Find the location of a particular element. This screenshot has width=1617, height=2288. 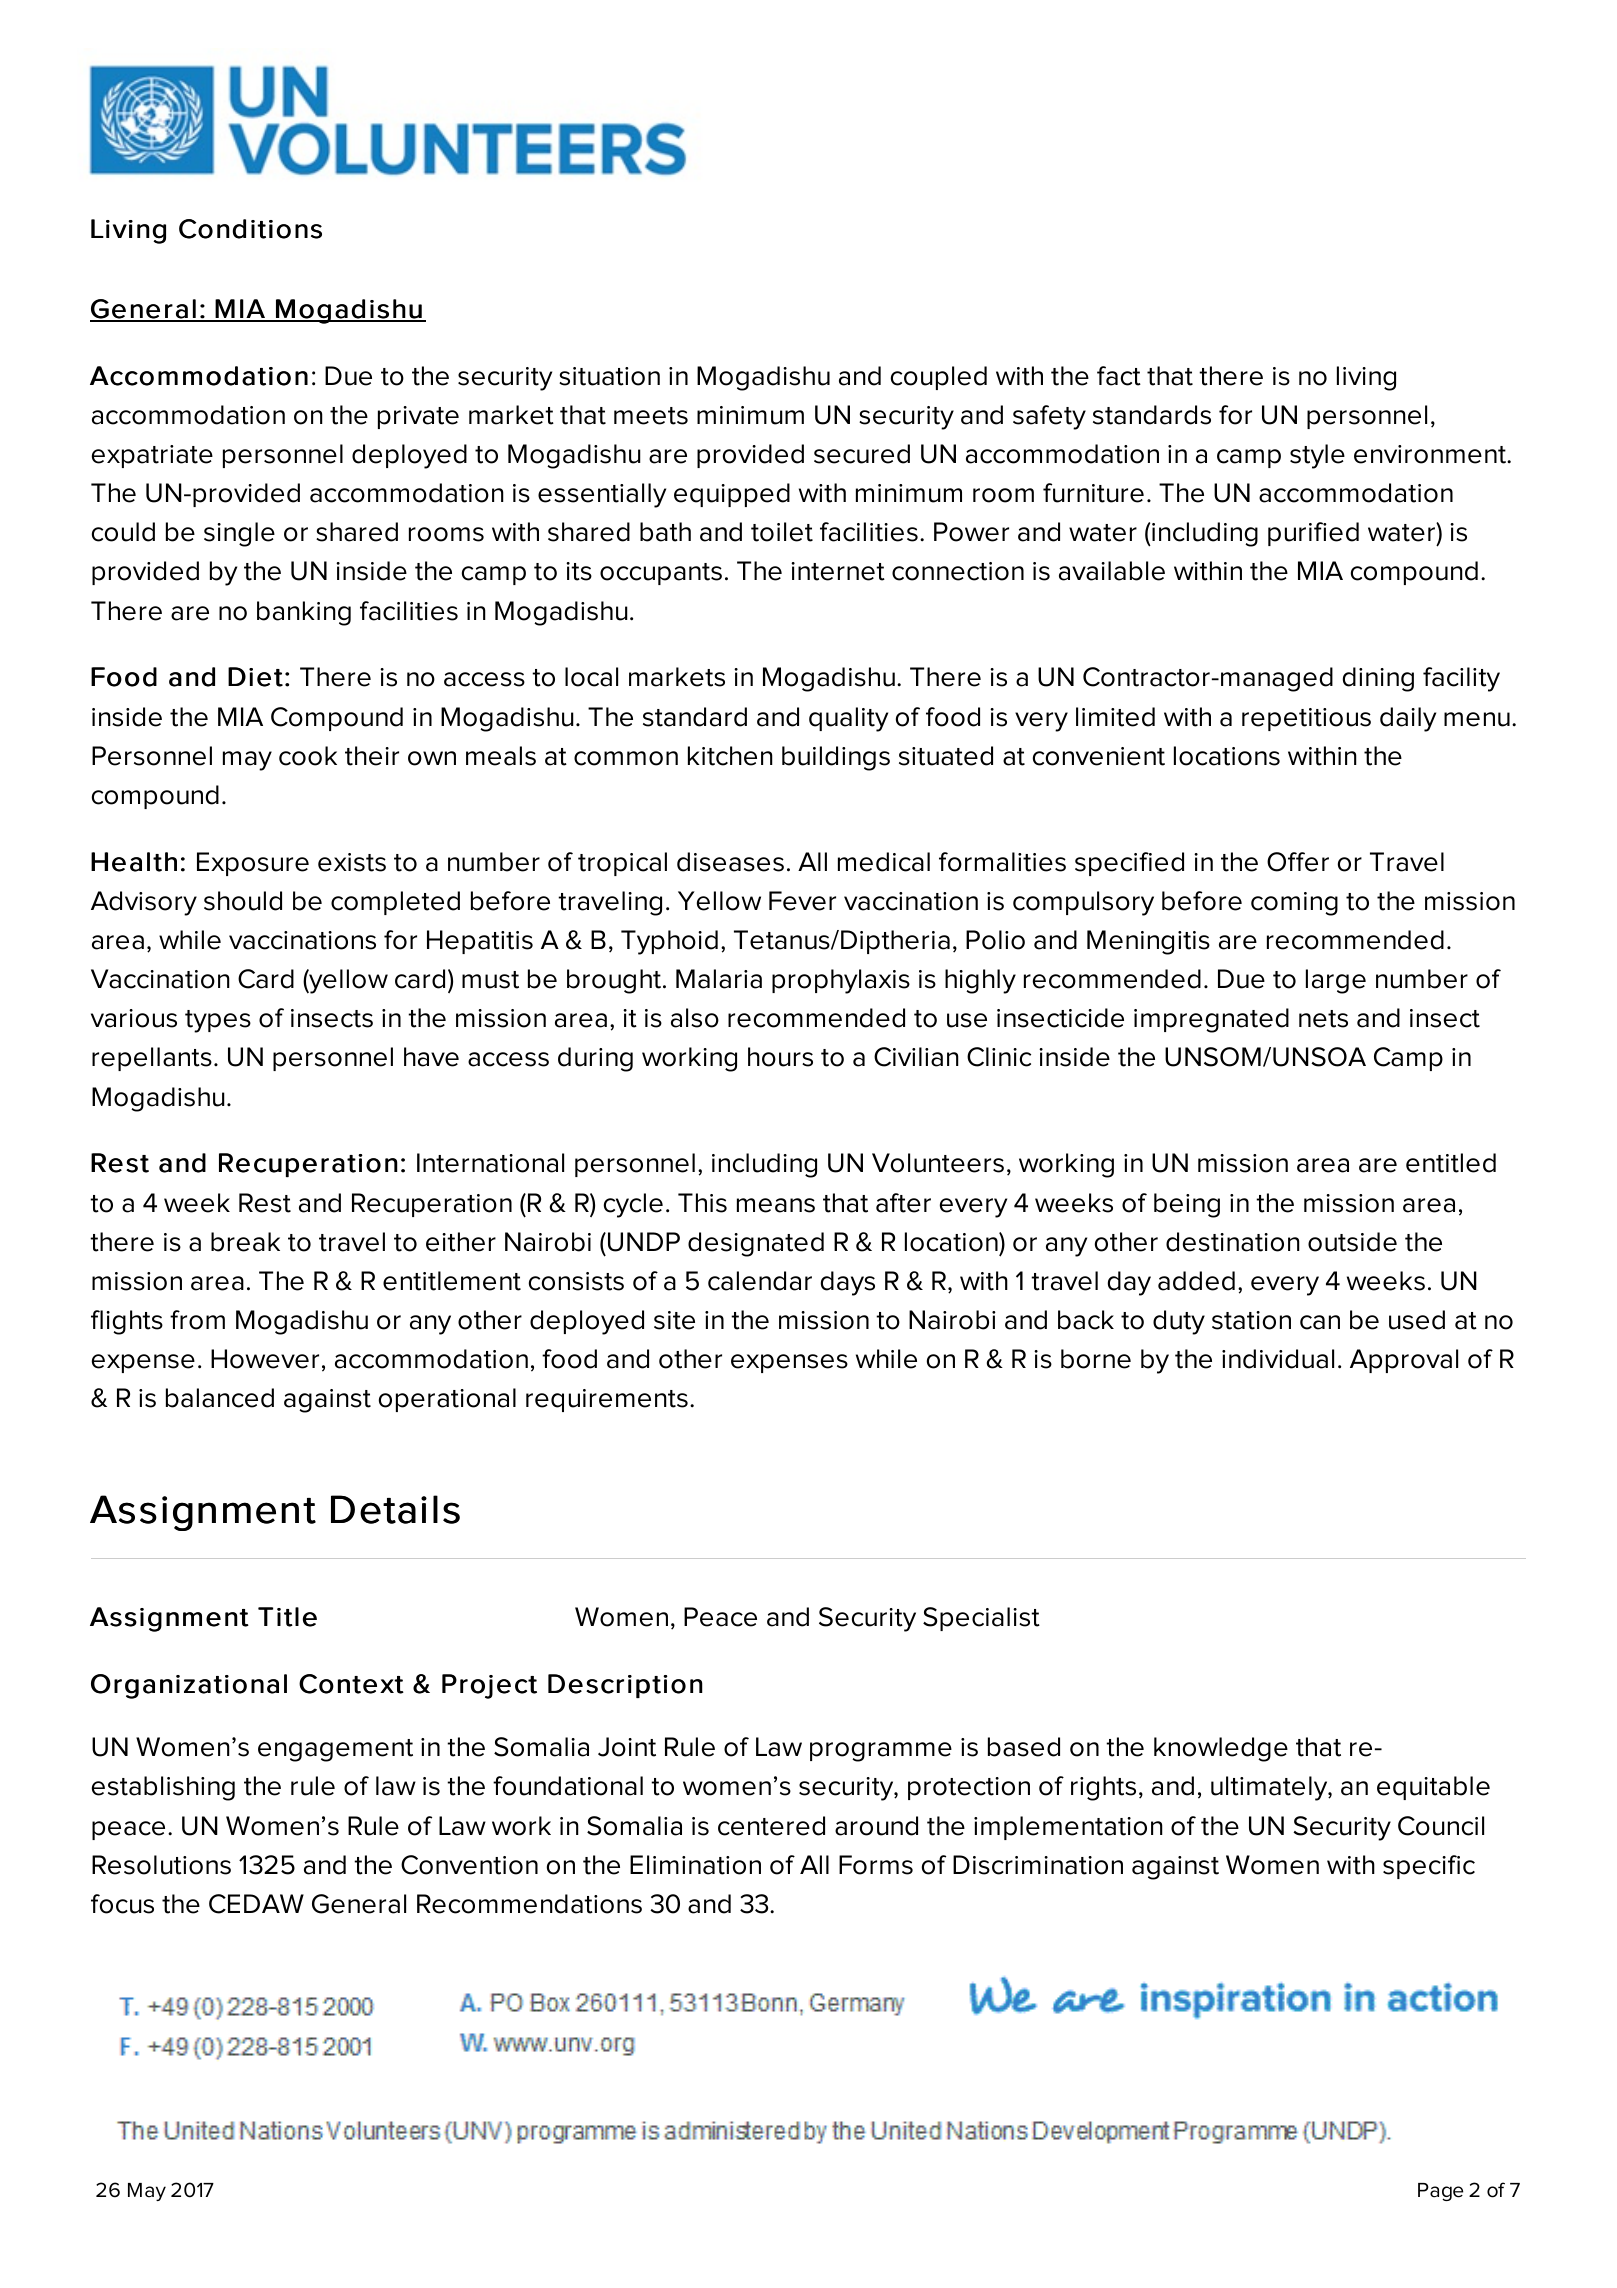

focus is located at coordinates (122, 1904).
